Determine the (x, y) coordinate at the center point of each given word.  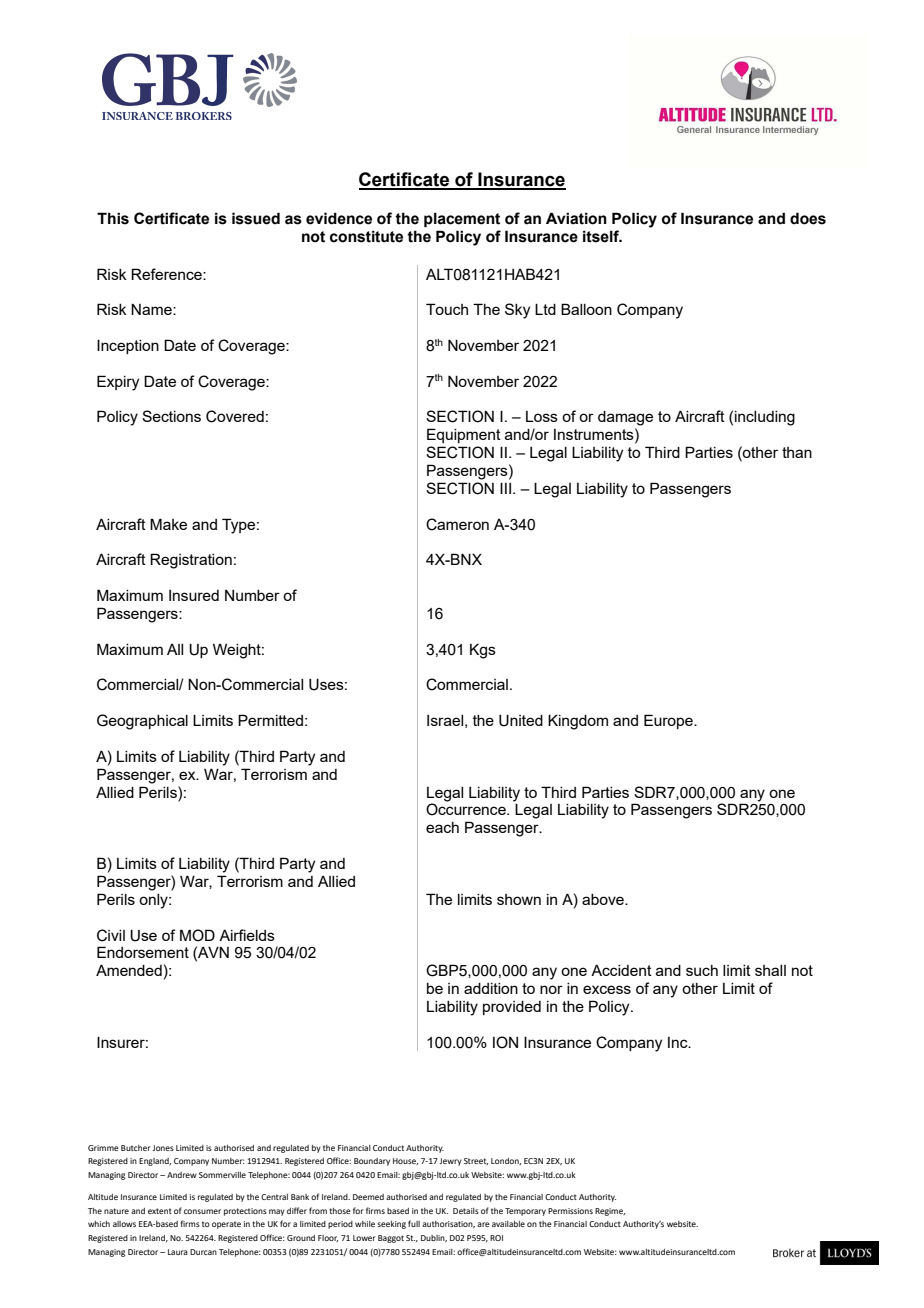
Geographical (142, 722)
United (521, 720)
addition (491, 988)
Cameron (457, 524)
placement (462, 219)
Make (168, 524)
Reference (167, 274)
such (702, 970)
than (797, 452)
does (808, 218)
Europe (669, 721)
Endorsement (143, 952)
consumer (202, 1211)
